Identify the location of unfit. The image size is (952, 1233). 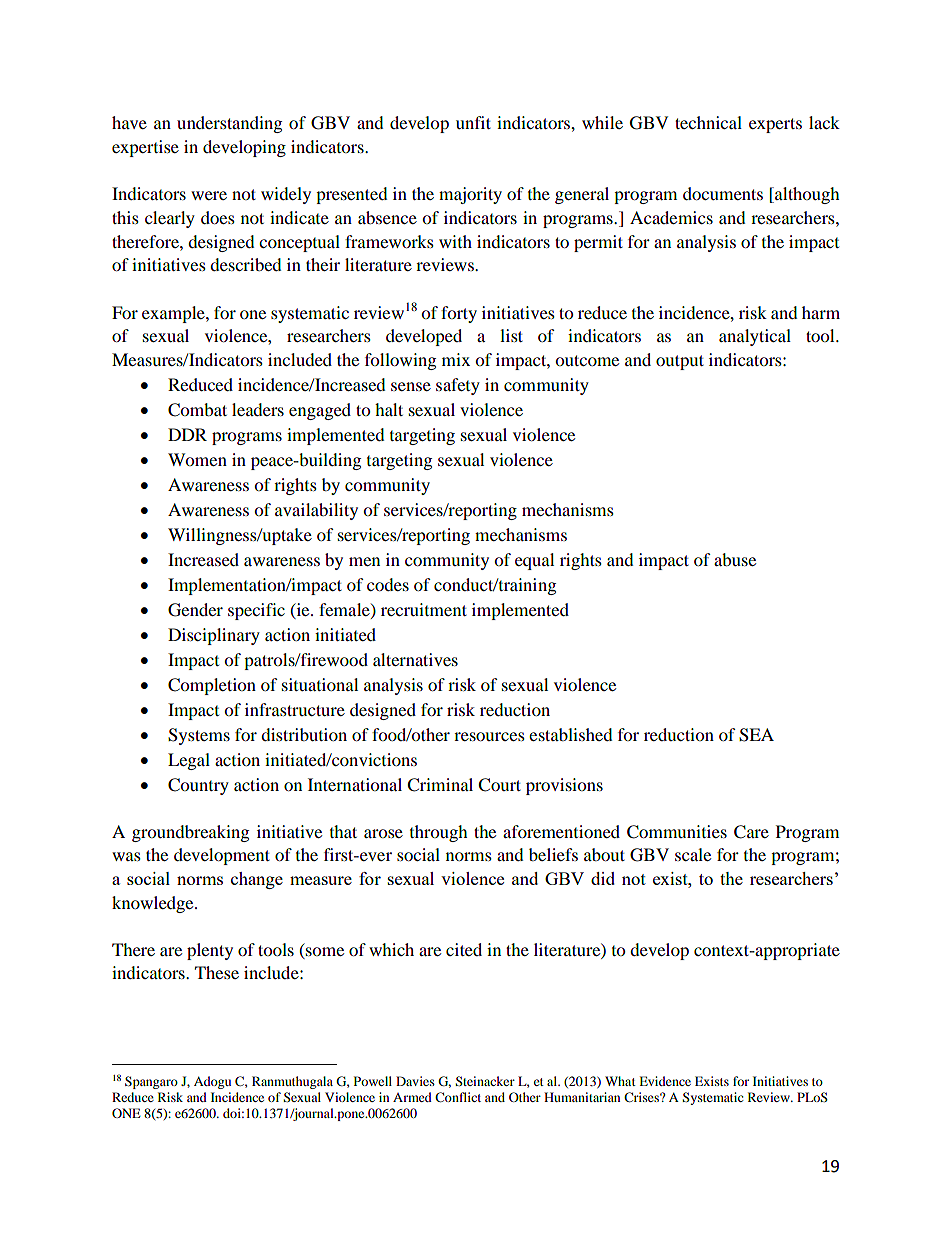
(473, 122).
